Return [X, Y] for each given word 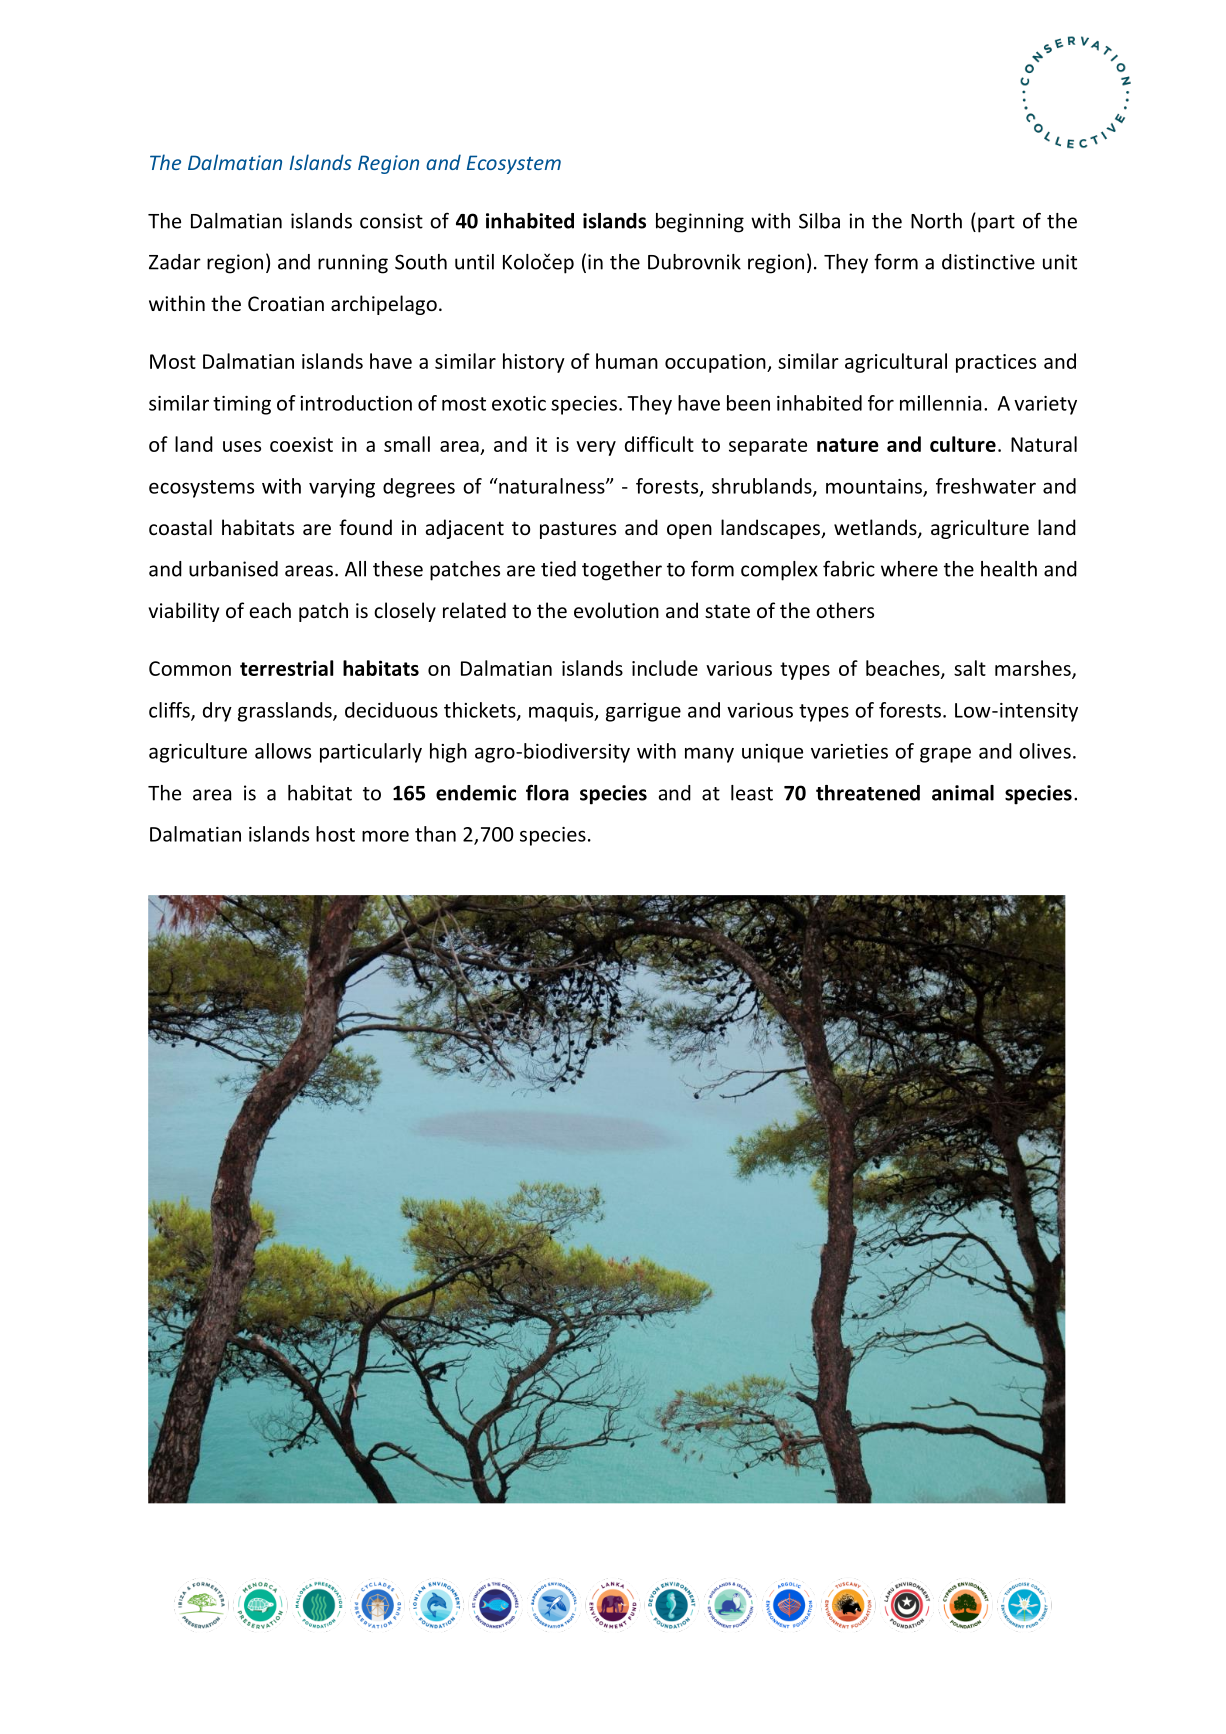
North [936, 221]
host [335, 834]
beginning [700, 223]
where [909, 569]
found [365, 527]
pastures [578, 530]
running [353, 264]
